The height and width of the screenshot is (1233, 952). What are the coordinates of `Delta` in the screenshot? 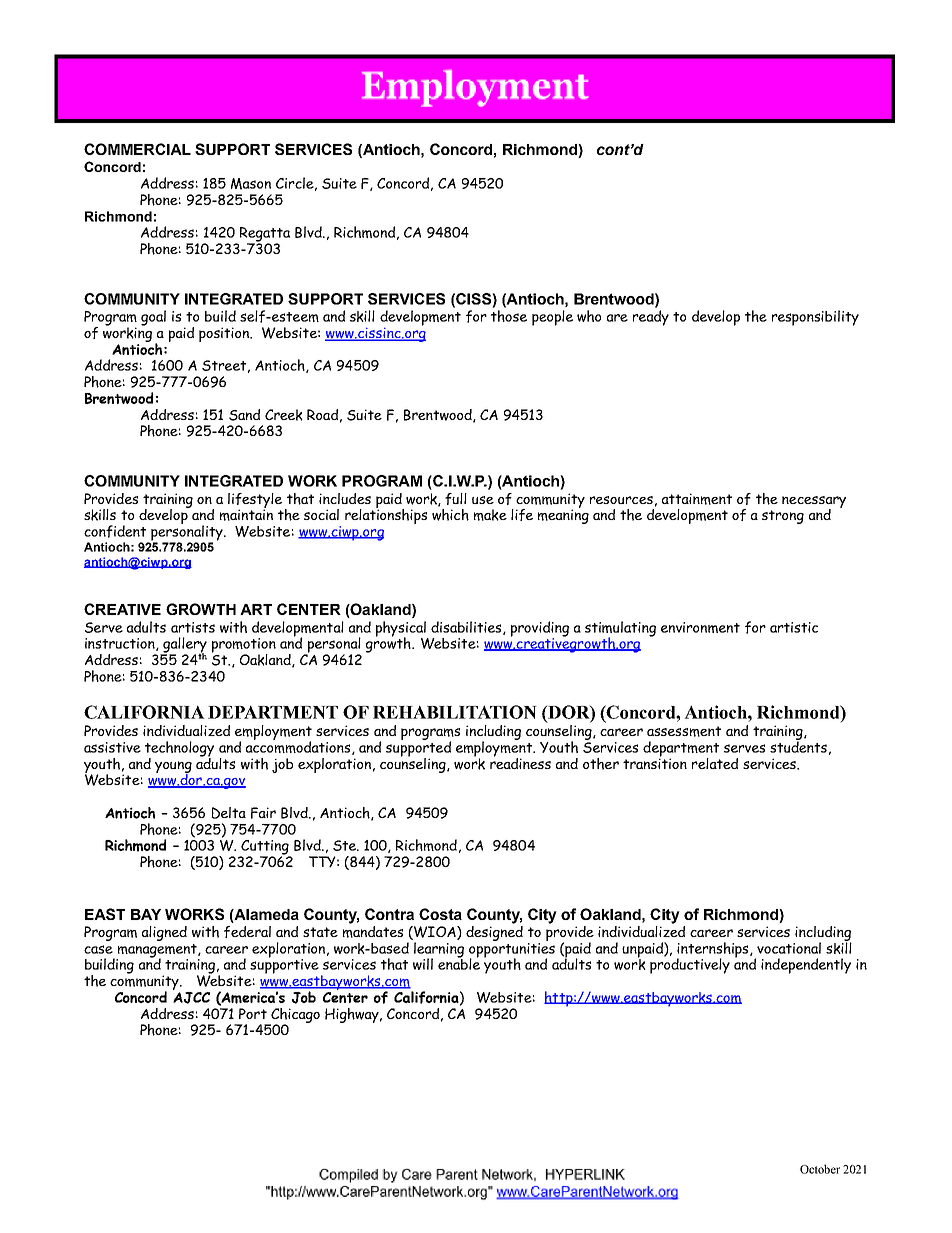 It's located at (228, 813).
